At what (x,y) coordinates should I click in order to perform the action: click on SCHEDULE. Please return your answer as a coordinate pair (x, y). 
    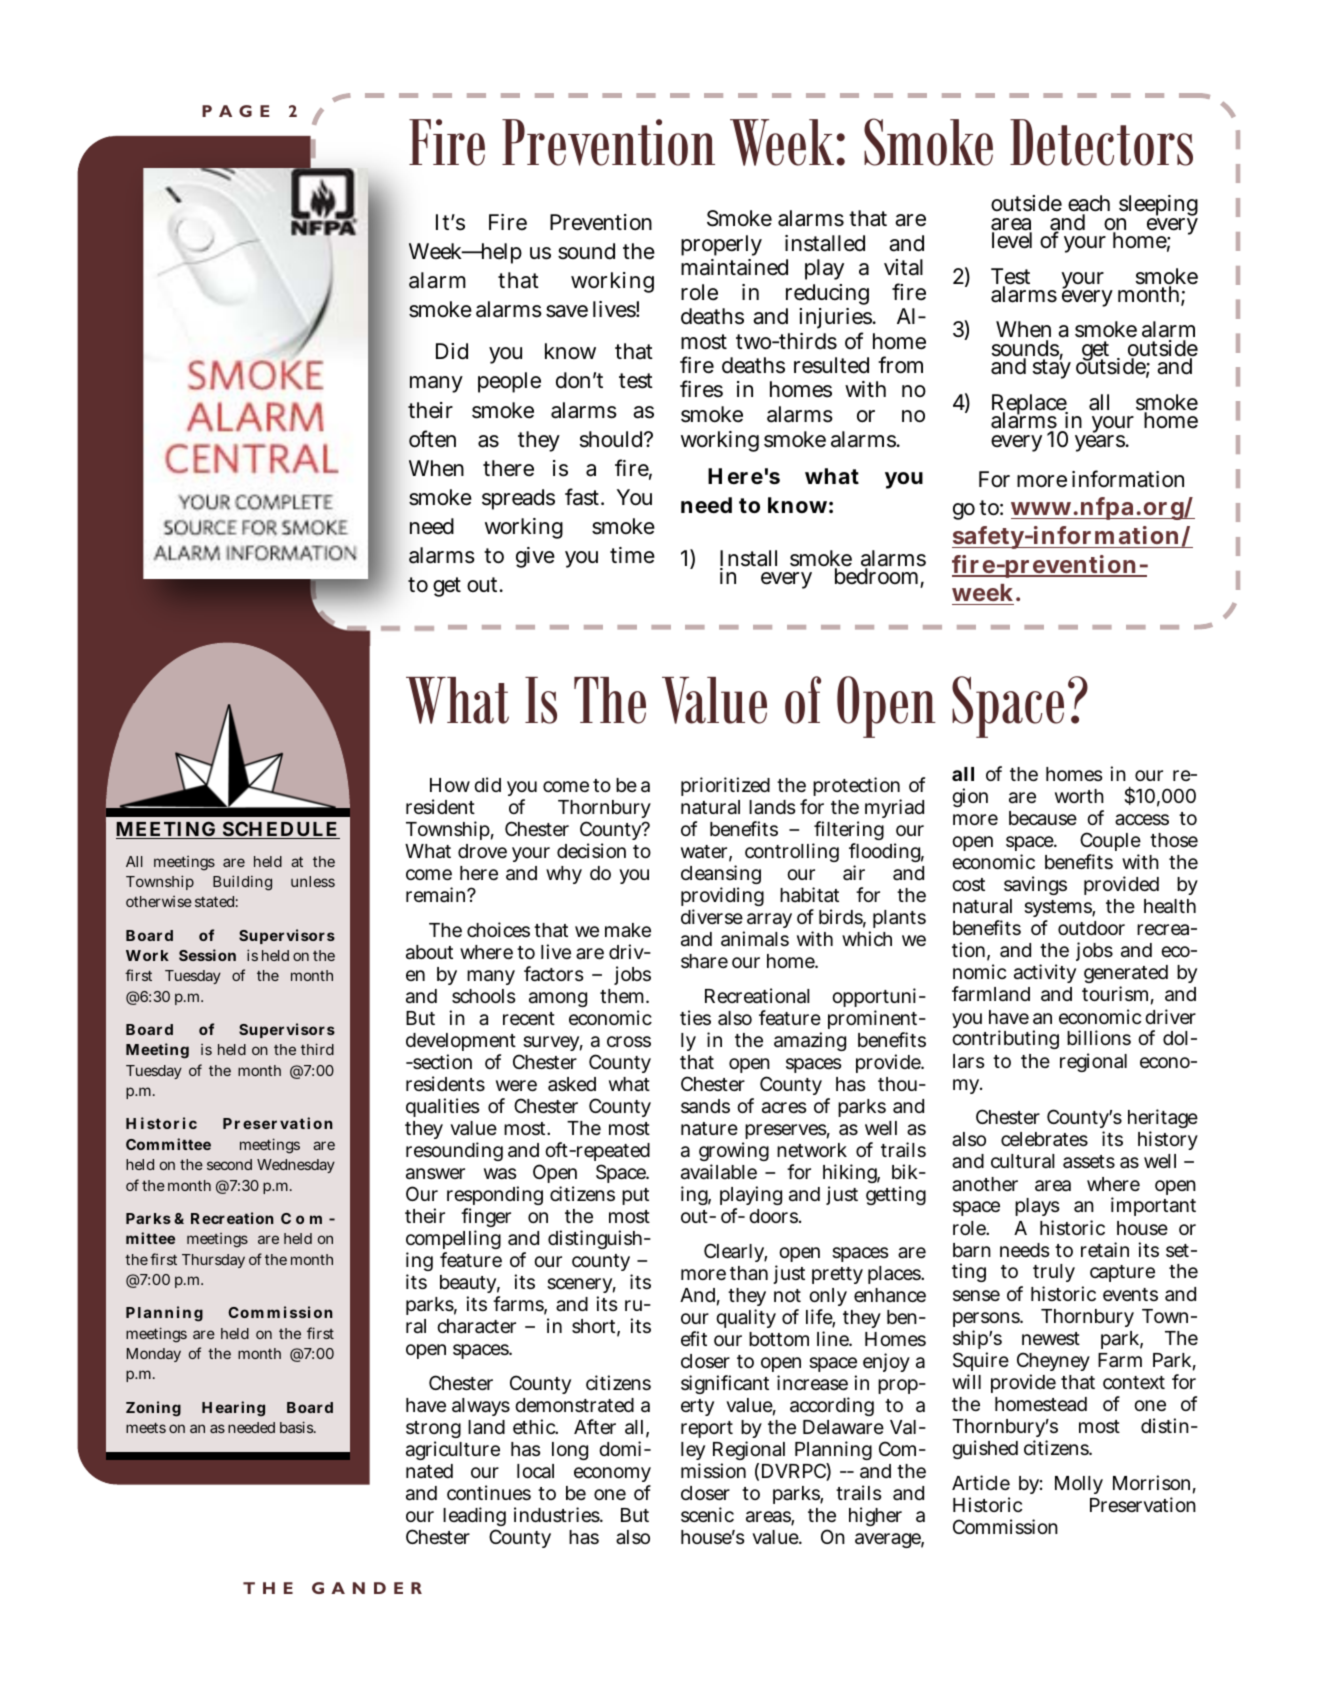
    Looking at the image, I should click on (279, 830).
